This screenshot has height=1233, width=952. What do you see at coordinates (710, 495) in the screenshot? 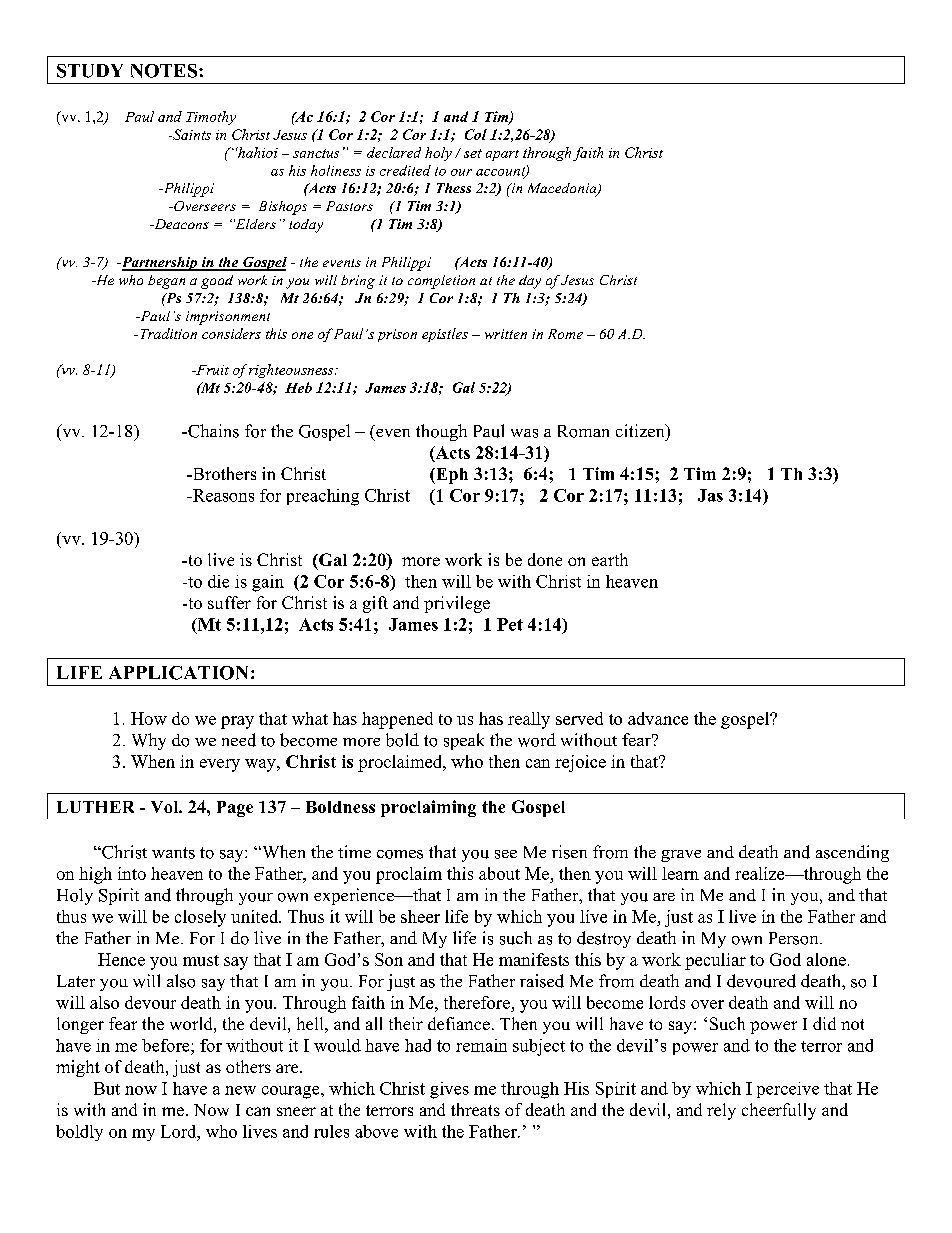
I see `Jas` at bounding box center [710, 495].
